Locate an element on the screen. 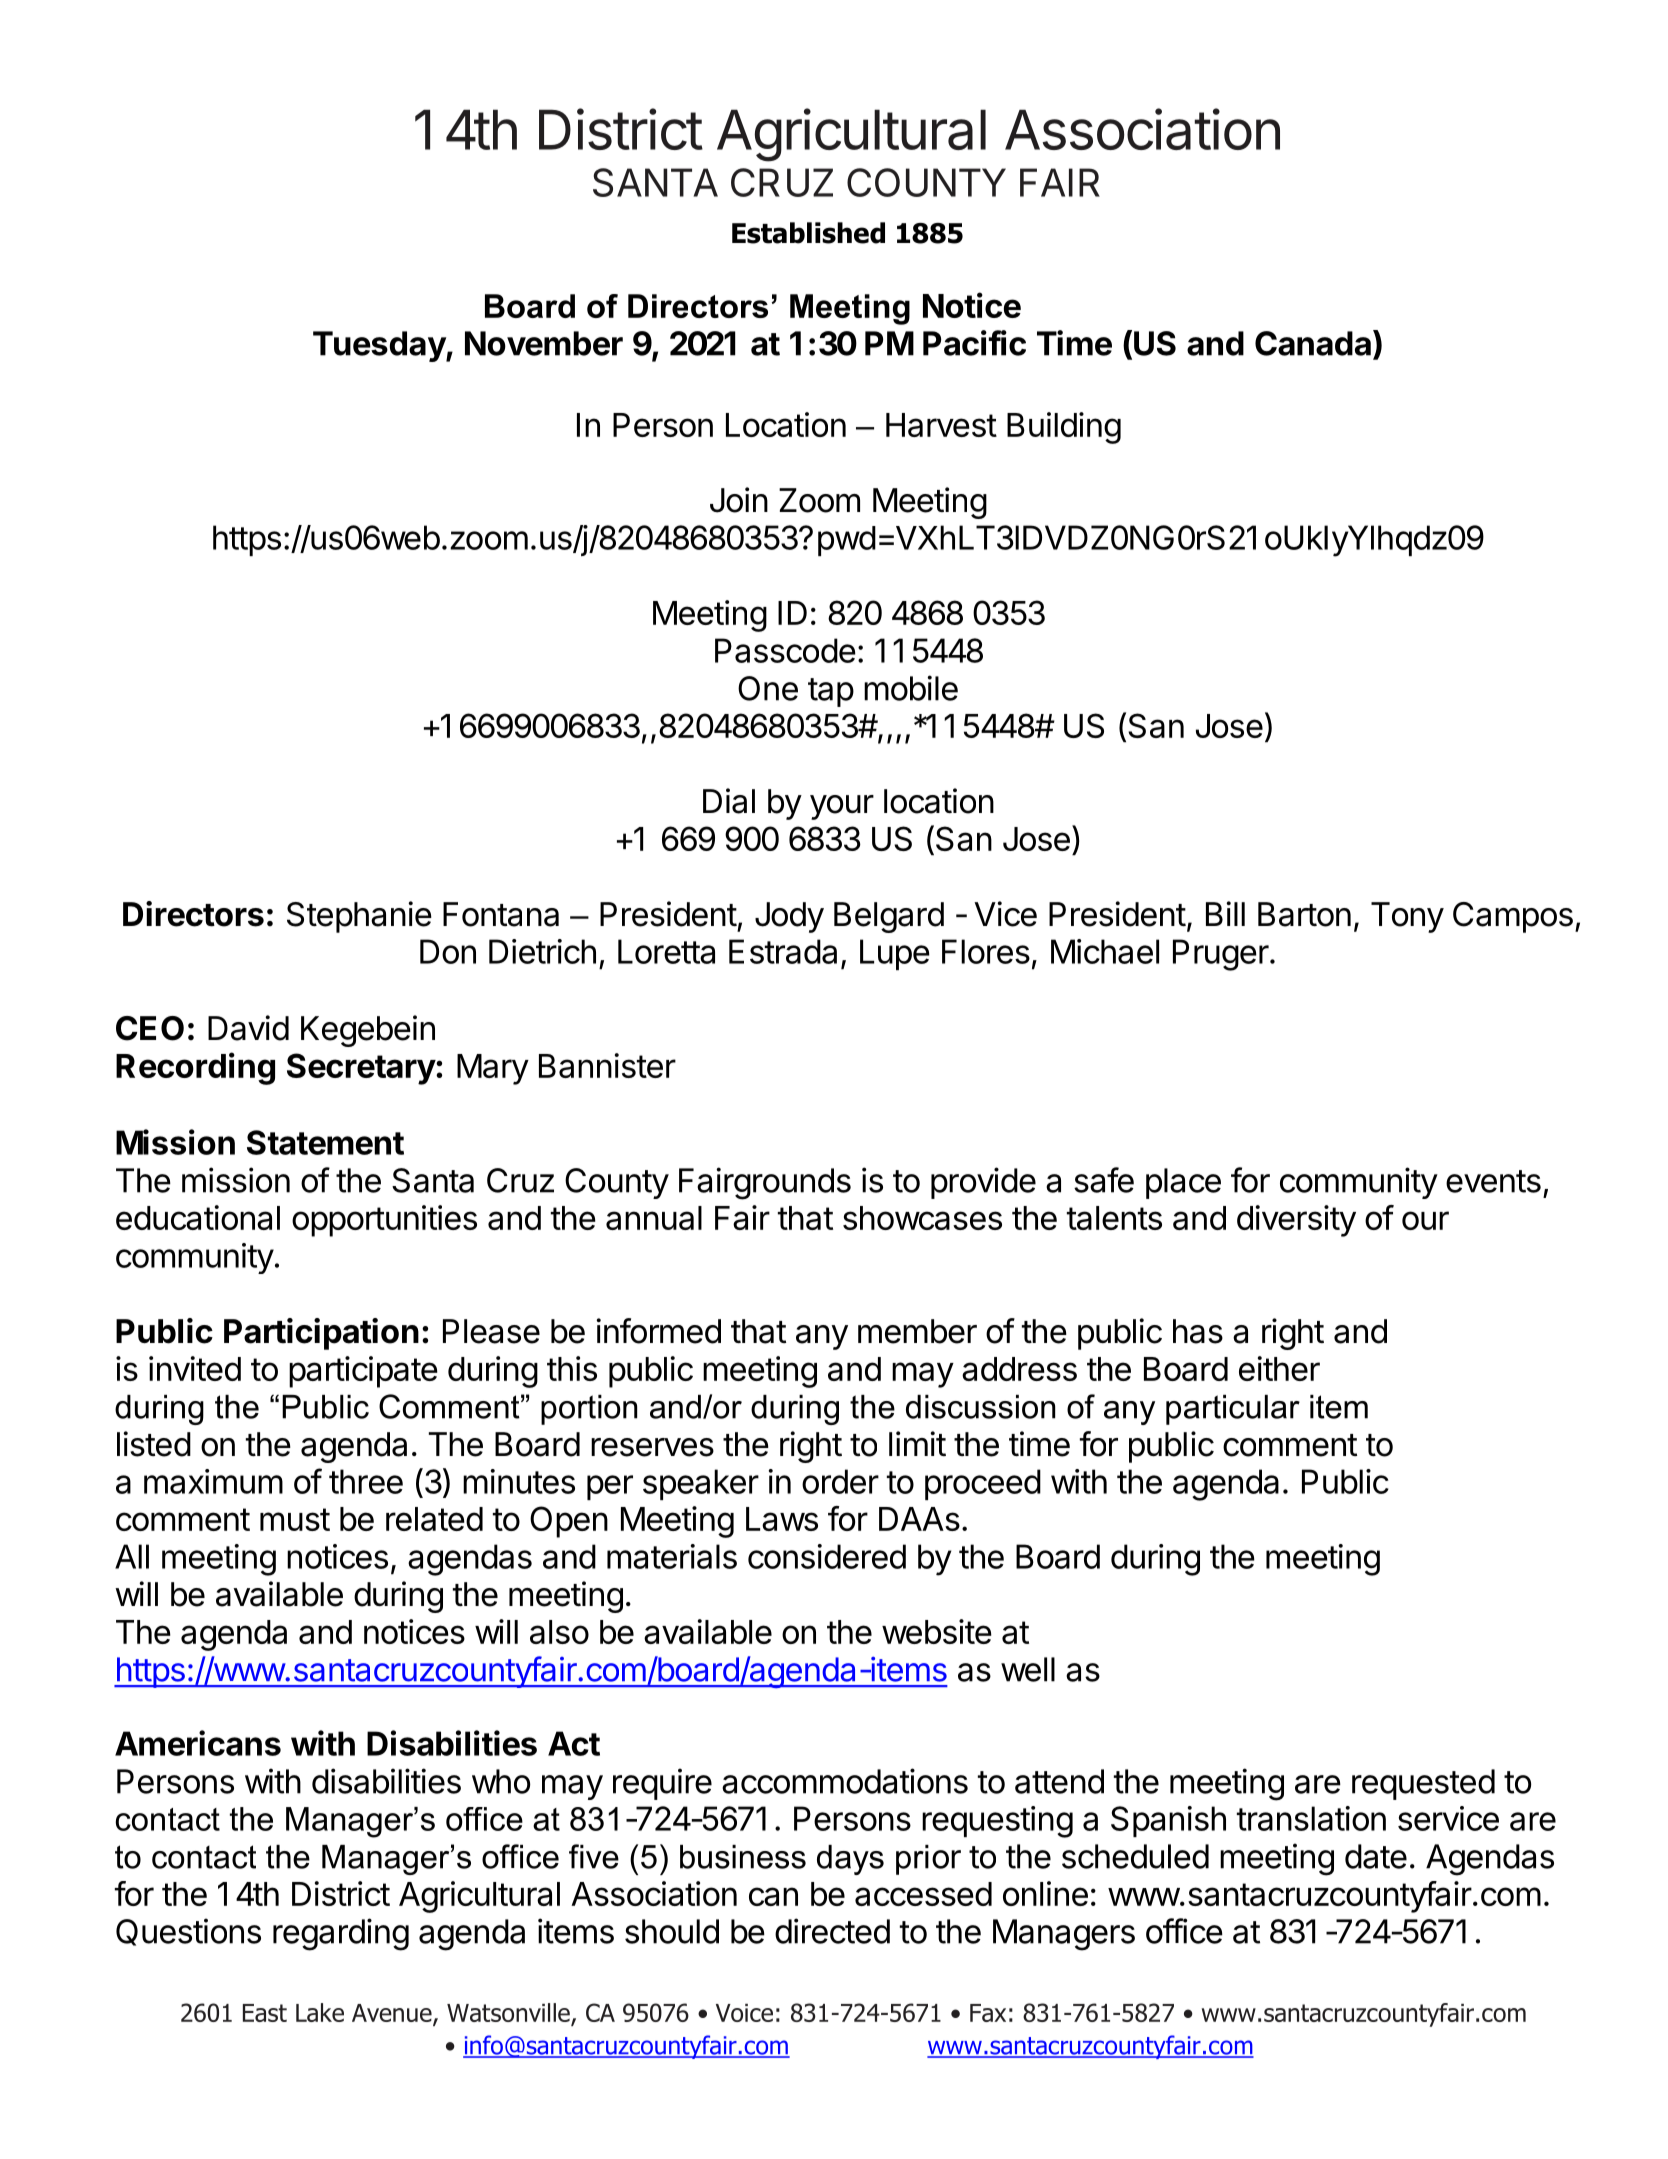  regarding is located at coordinates (341, 1934).
